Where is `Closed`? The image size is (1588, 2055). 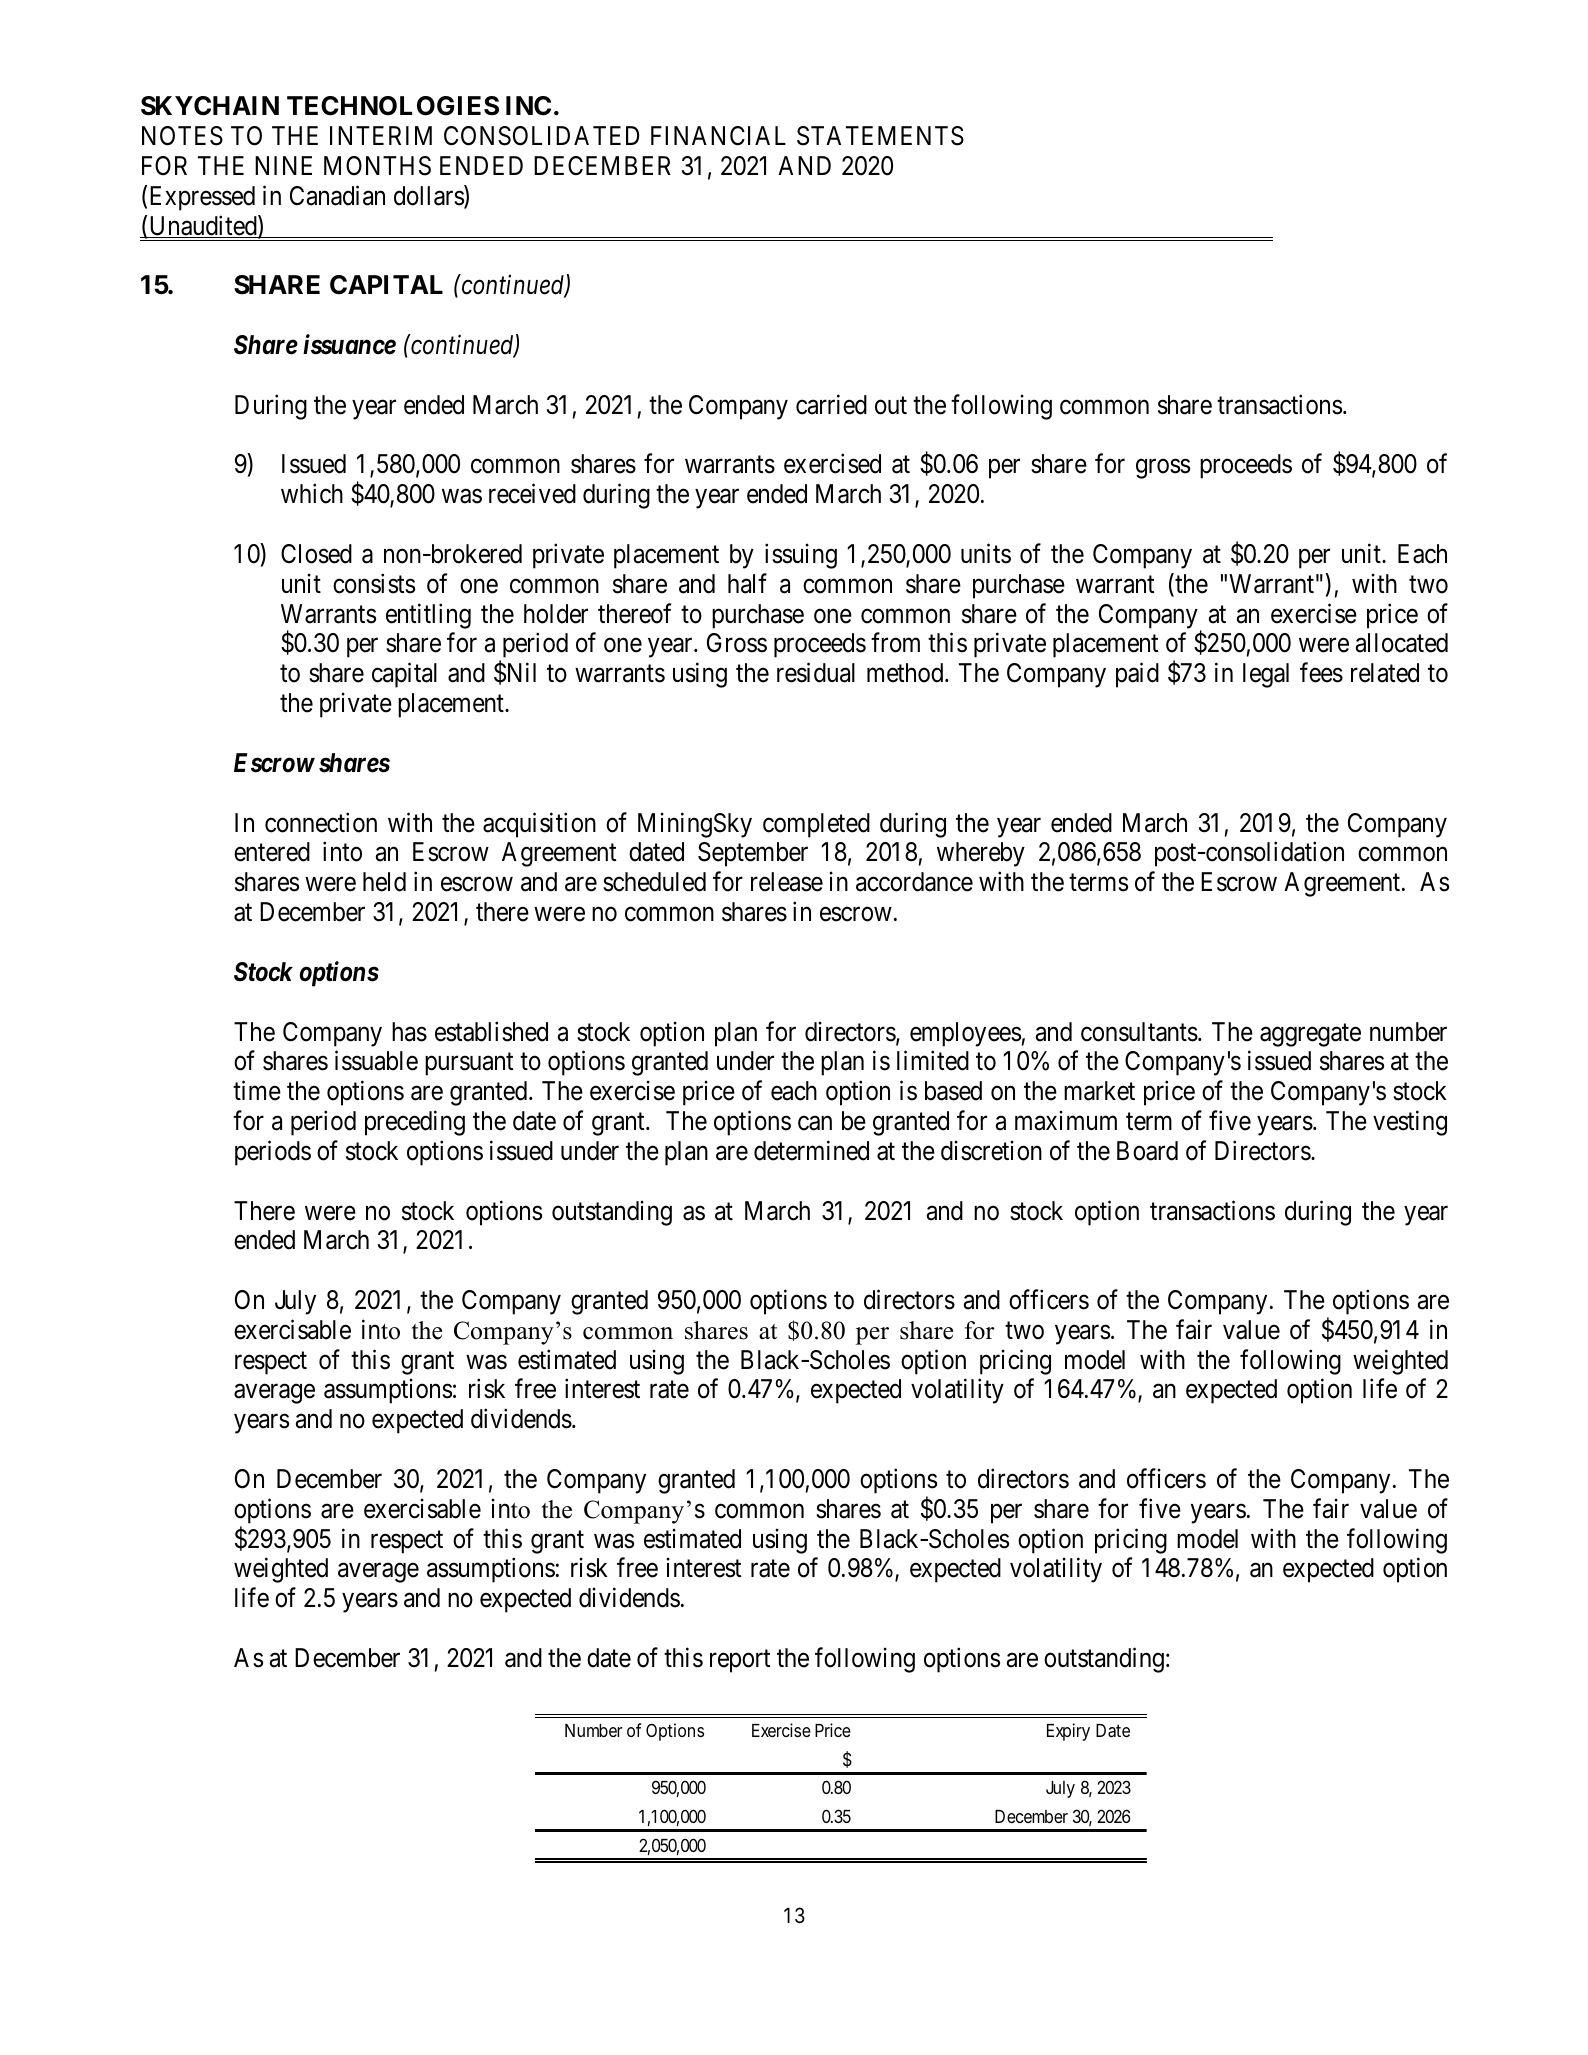 Closed is located at coordinates (316, 554).
